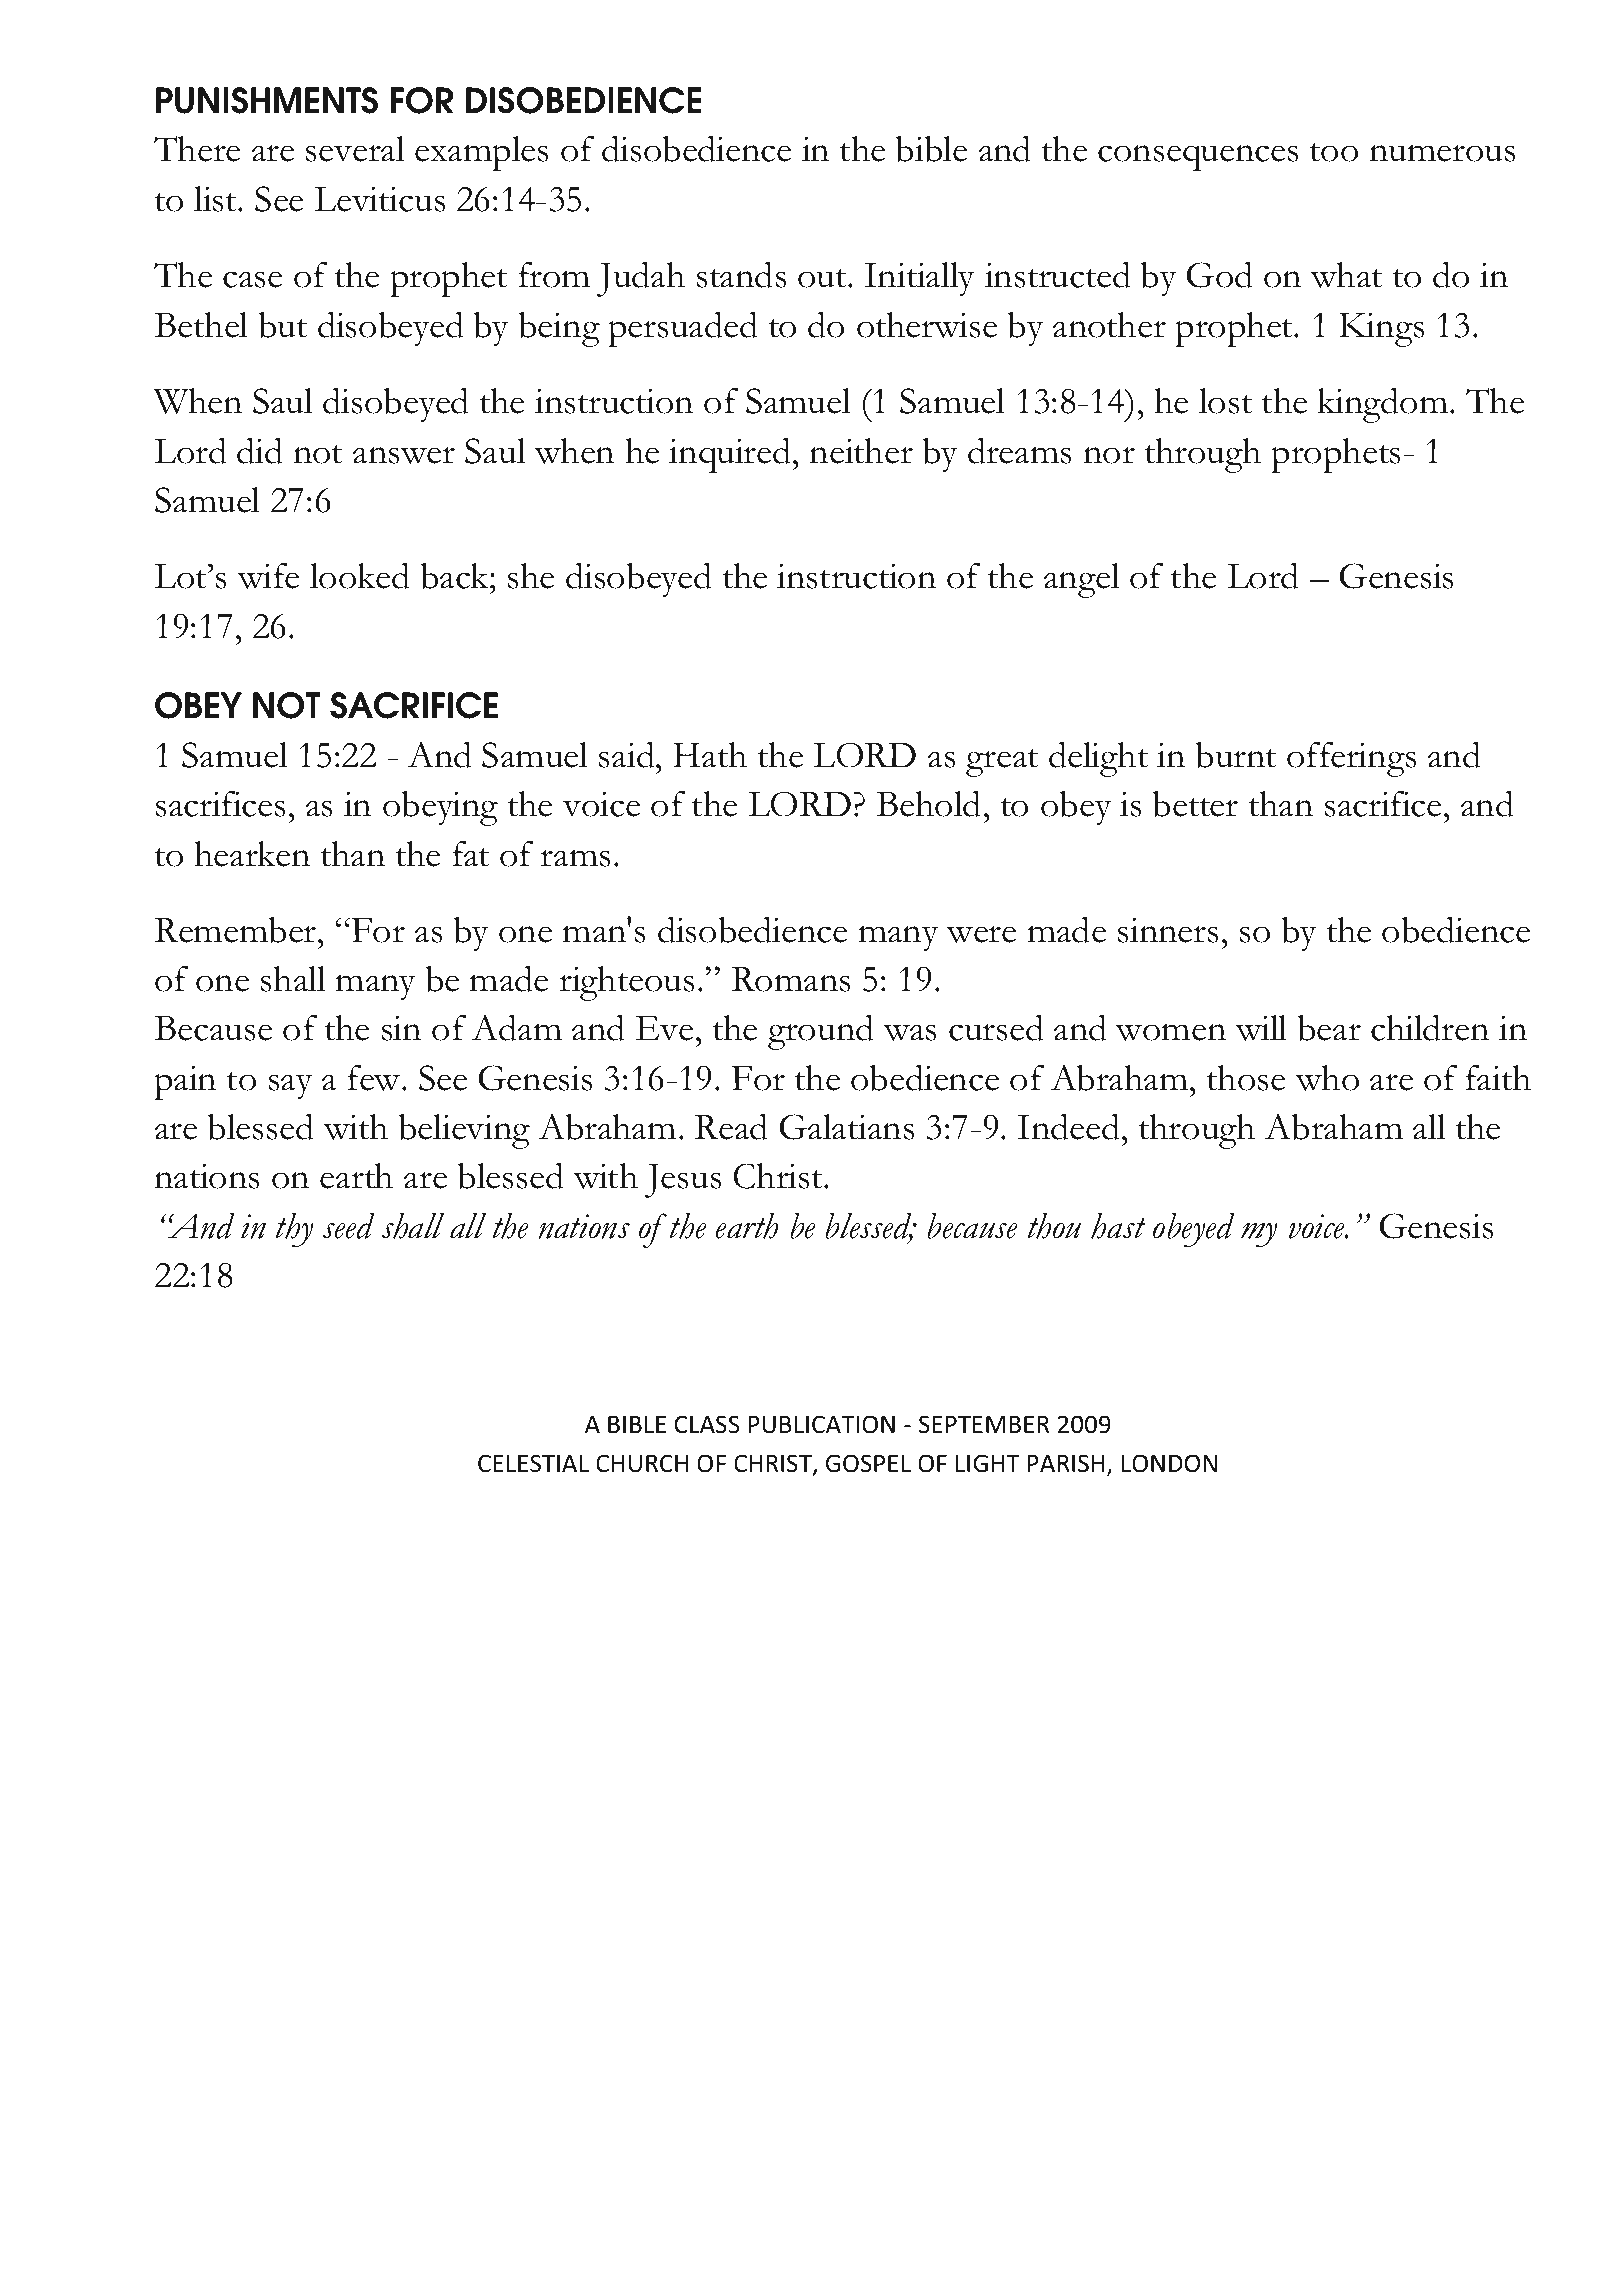 The width and height of the image is (1620, 2291). What do you see at coordinates (847, 1127) in the image?
I see `Galatians` at bounding box center [847, 1127].
